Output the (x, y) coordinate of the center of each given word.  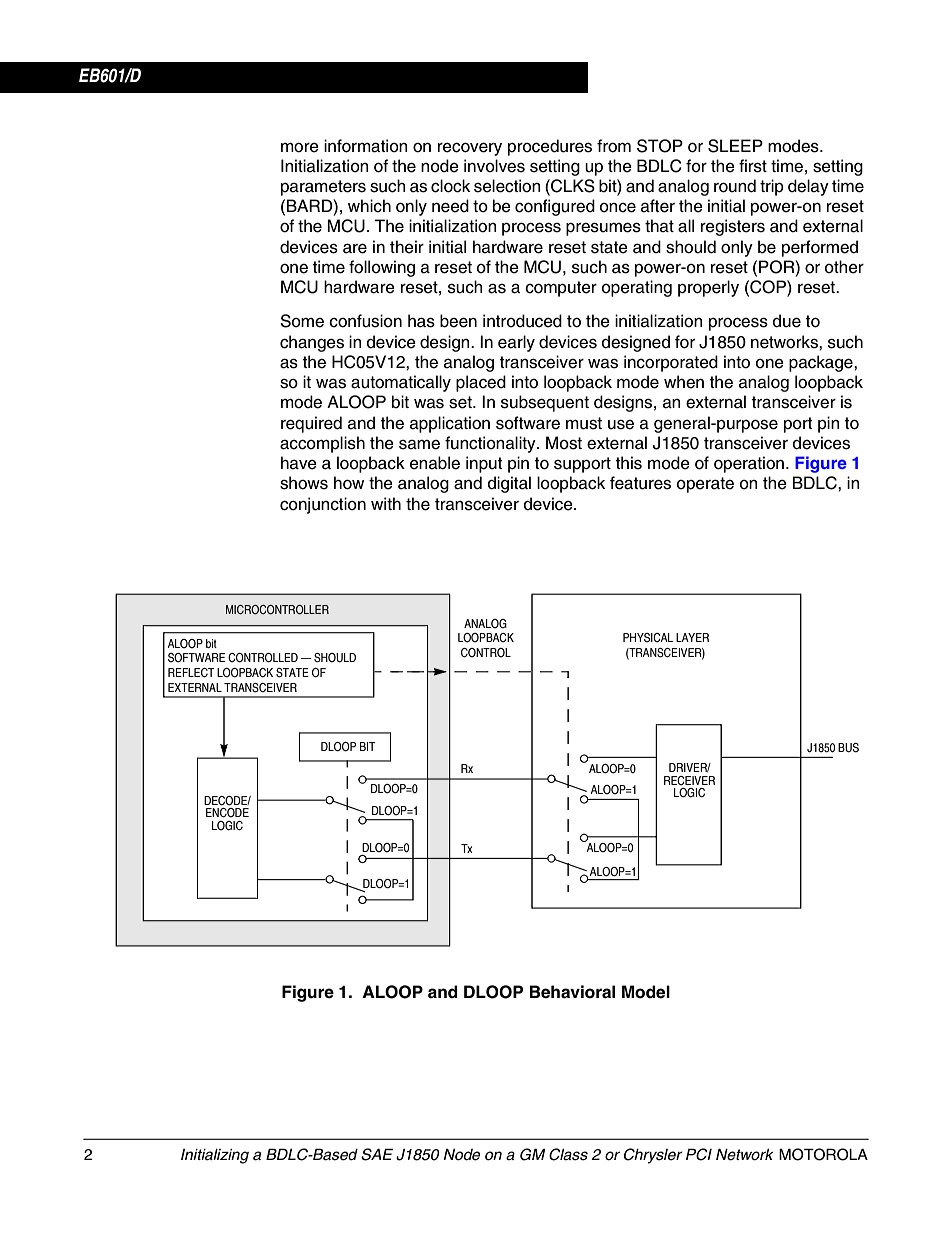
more (300, 147)
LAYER (692, 637)
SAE (377, 1154)
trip (772, 187)
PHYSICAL (648, 638)
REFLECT (191, 673)
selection (507, 186)
